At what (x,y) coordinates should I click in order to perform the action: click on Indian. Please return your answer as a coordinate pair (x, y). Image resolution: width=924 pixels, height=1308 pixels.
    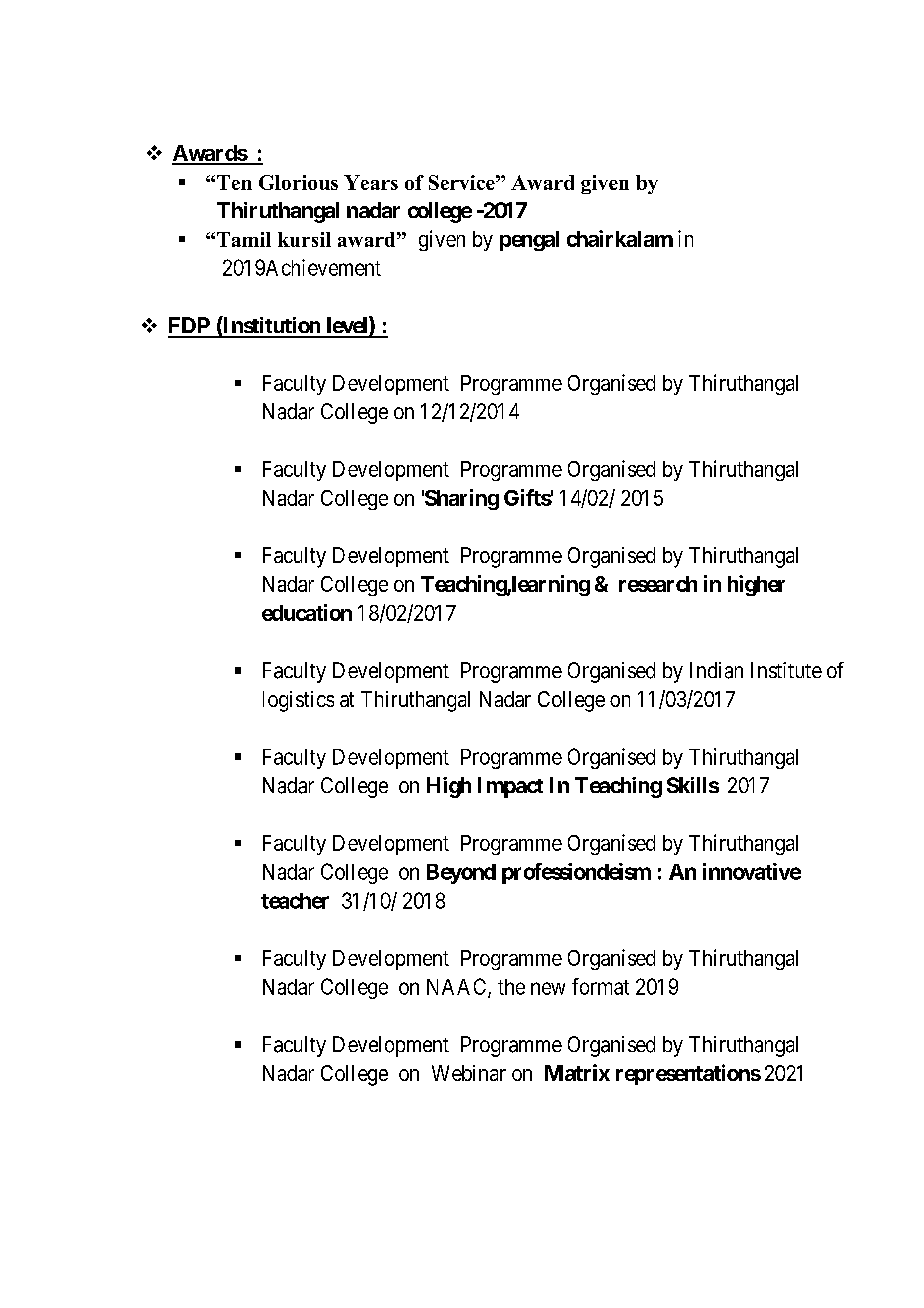
    Looking at the image, I should click on (716, 670).
